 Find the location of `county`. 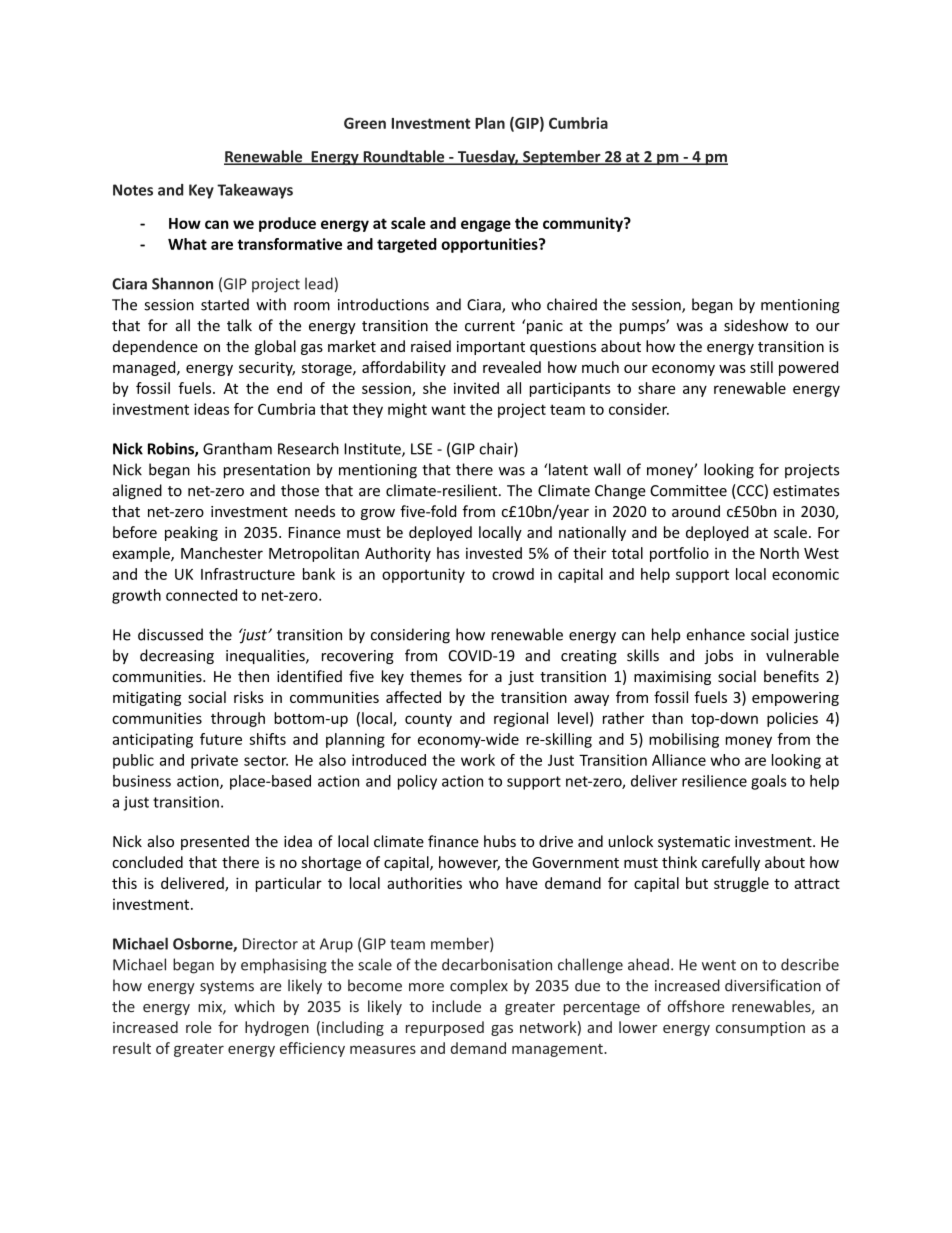

county is located at coordinates (428, 720).
